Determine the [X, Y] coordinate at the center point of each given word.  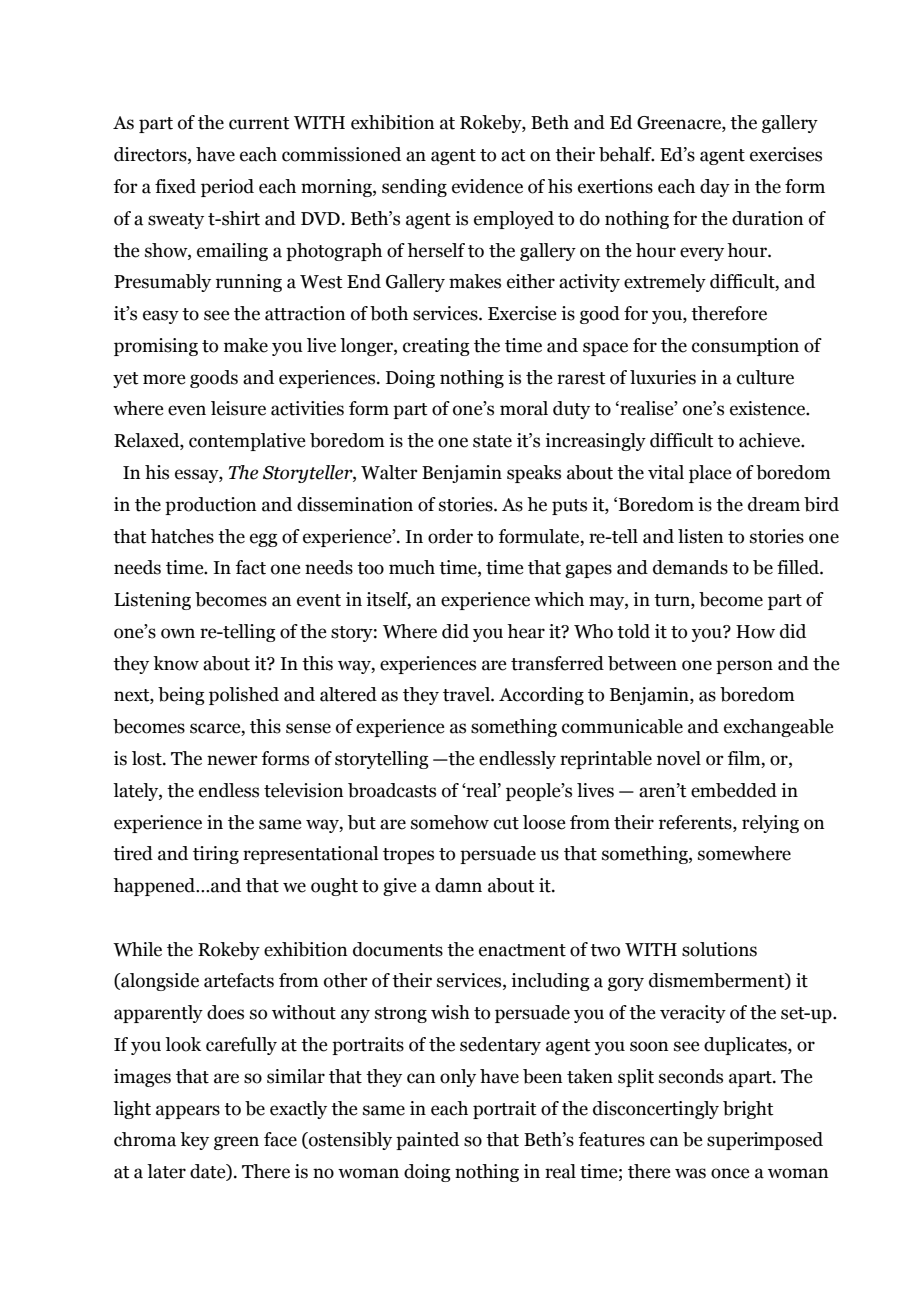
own [178, 633]
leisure [238, 408]
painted [427, 1141]
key [194, 1141]
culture [765, 377]
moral [524, 408]
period [227, 188]
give [399, 887]
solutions [719, 949]
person [744, 667]
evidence [487, 186]
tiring [216, 855]
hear [526, 631]
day [715, 188]
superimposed [765, 1141]
